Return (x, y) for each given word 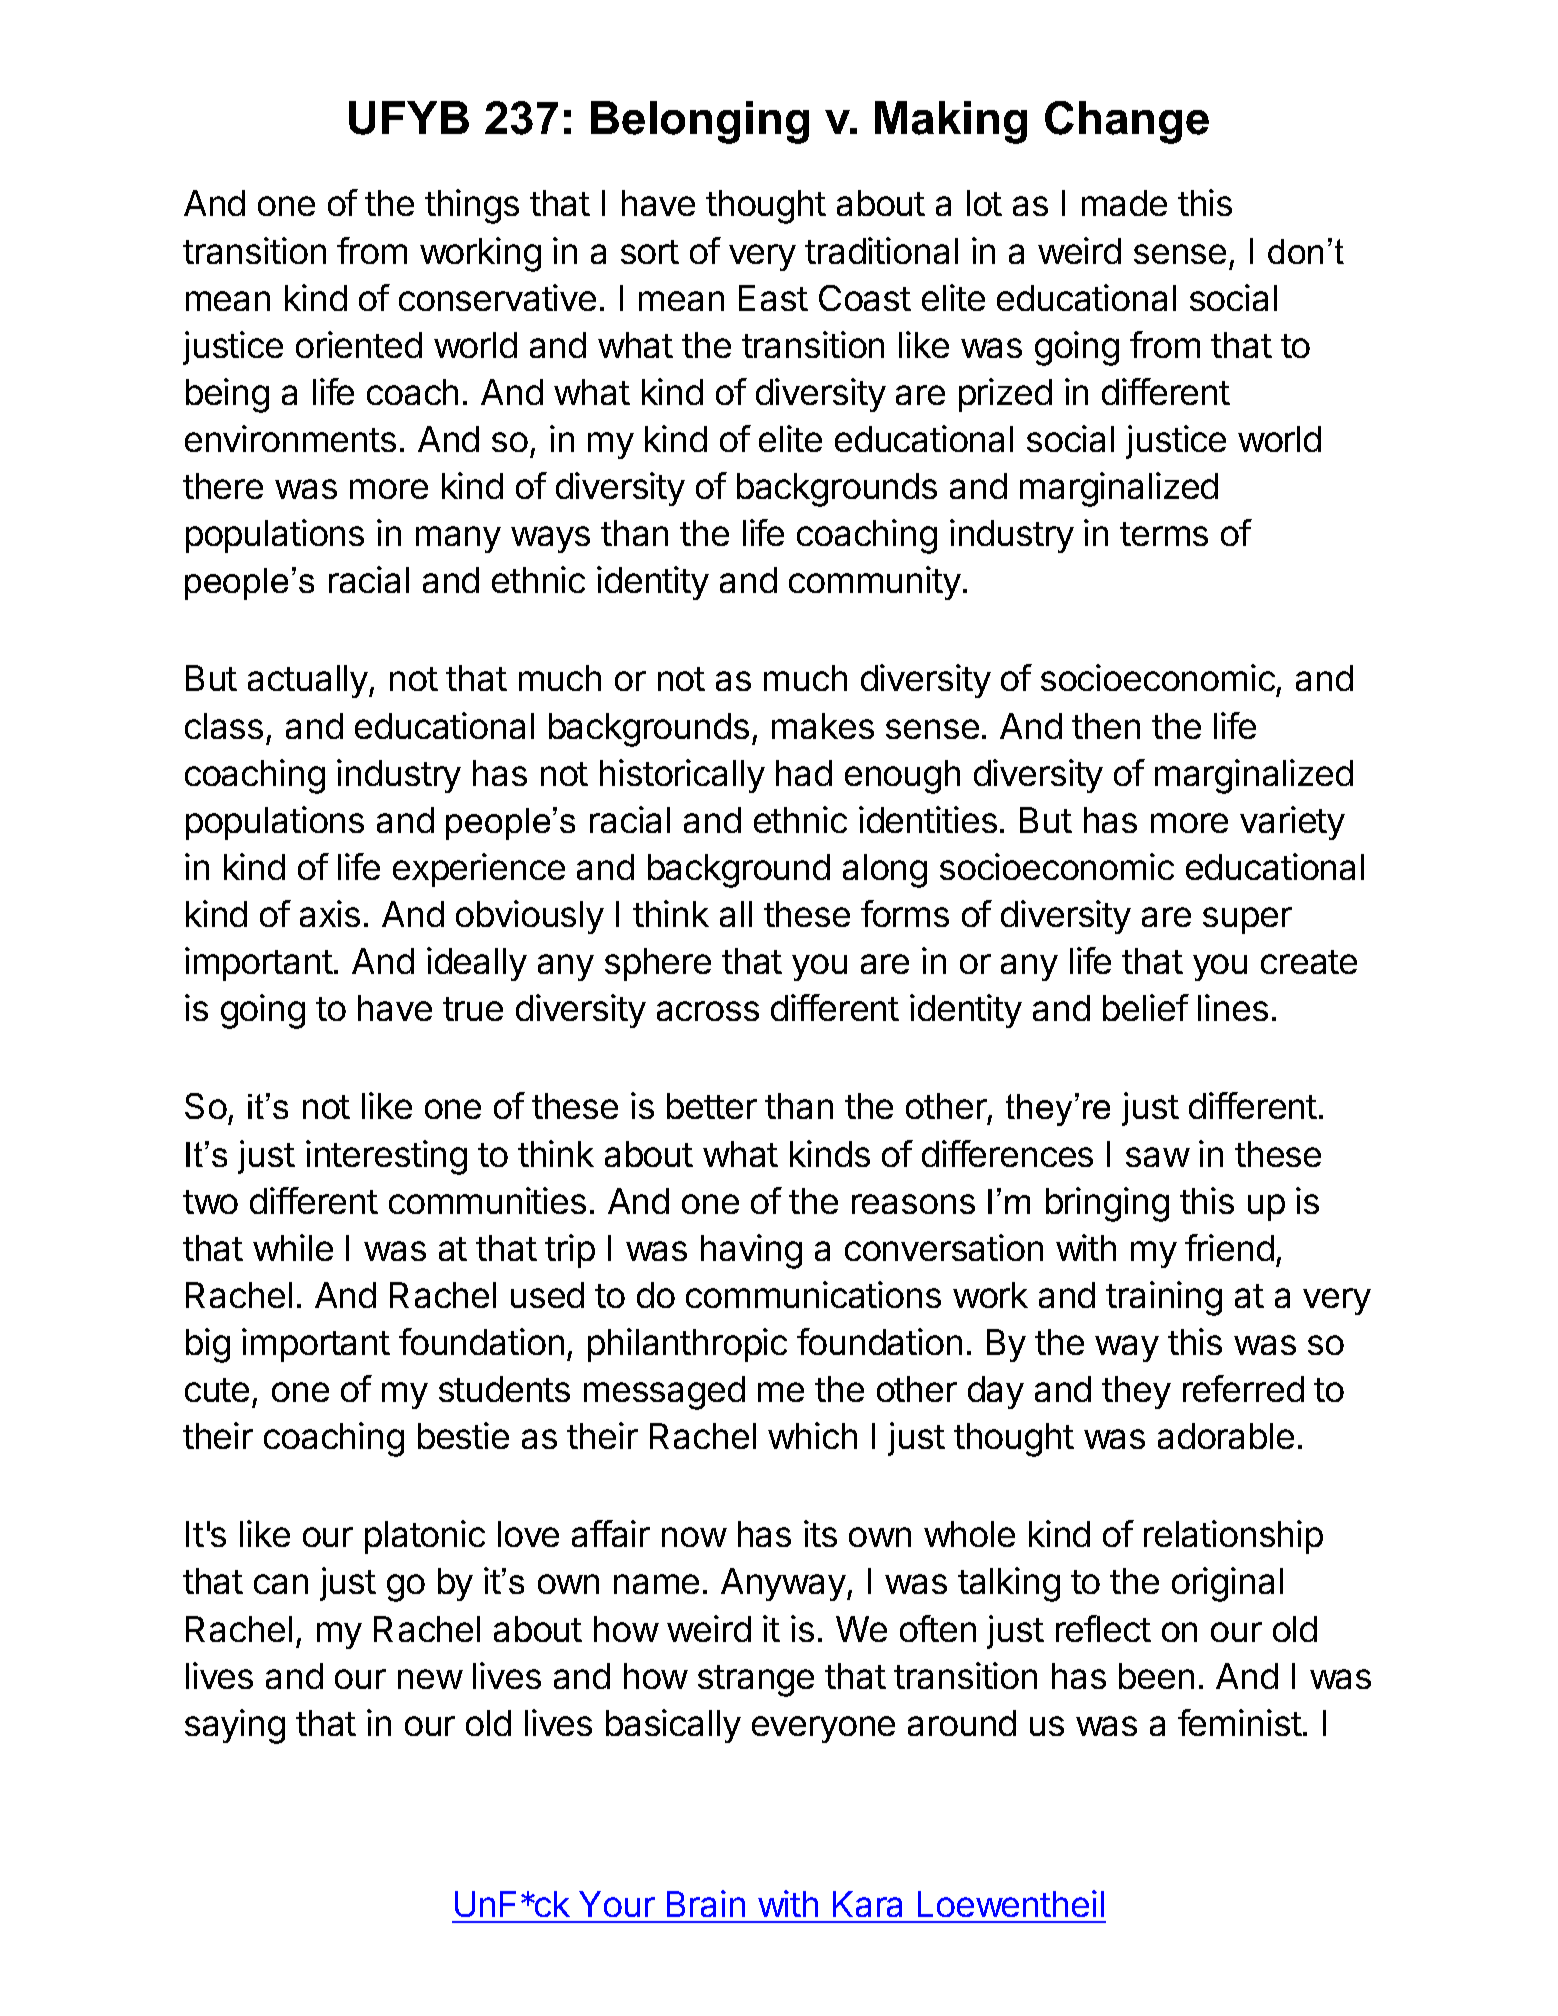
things (472, 206)
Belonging (700, 122)
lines (1233, 1007)
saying (235, 1726)
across (708, 1011)
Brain (706, 1903)
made (1124, 203)
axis (330, 913)
